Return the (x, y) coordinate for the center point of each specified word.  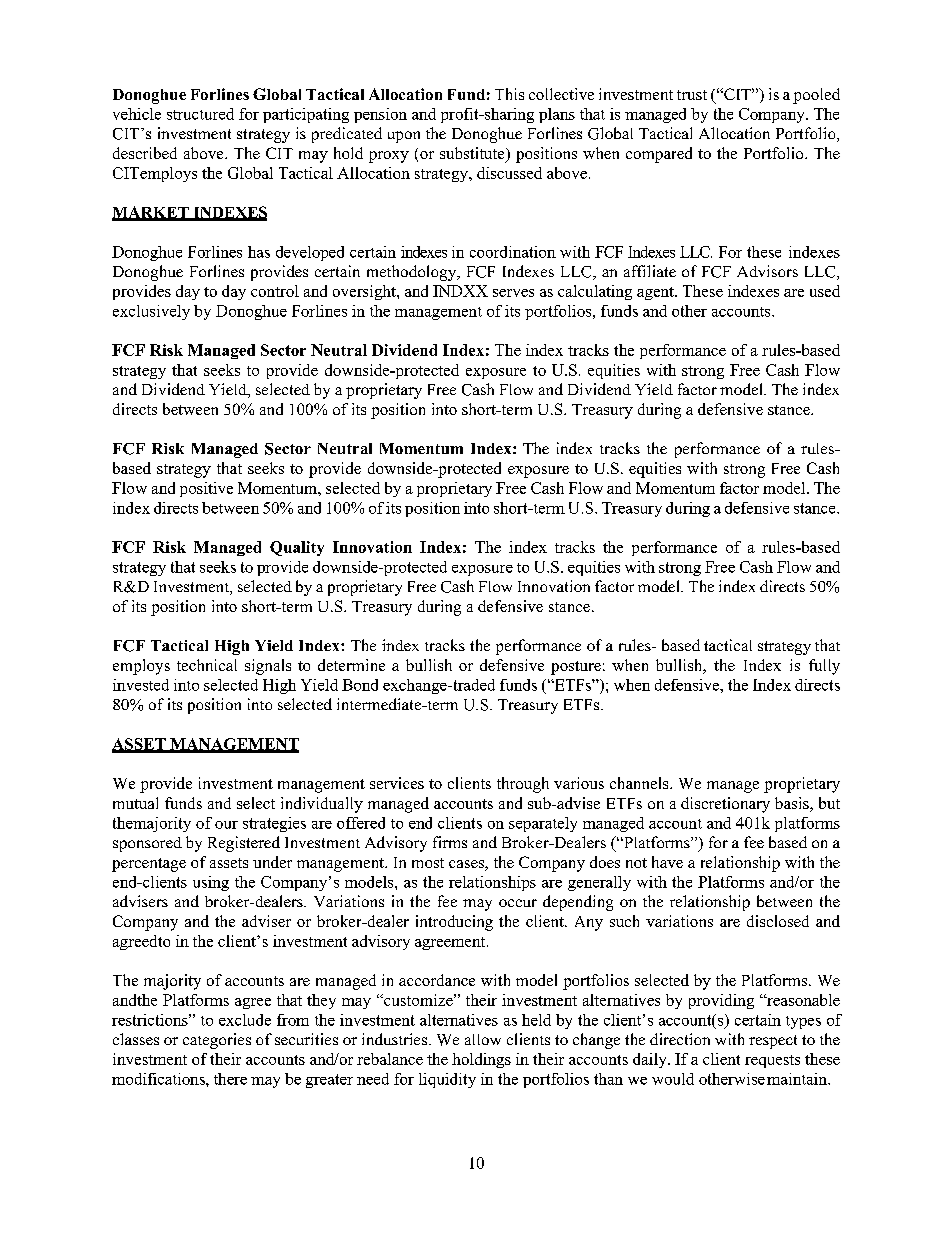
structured (200, 114)
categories (217, 1041)
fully (824, 667)
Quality (297, 548)
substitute (473, 154)
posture (576, 668)
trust (692, 95)
